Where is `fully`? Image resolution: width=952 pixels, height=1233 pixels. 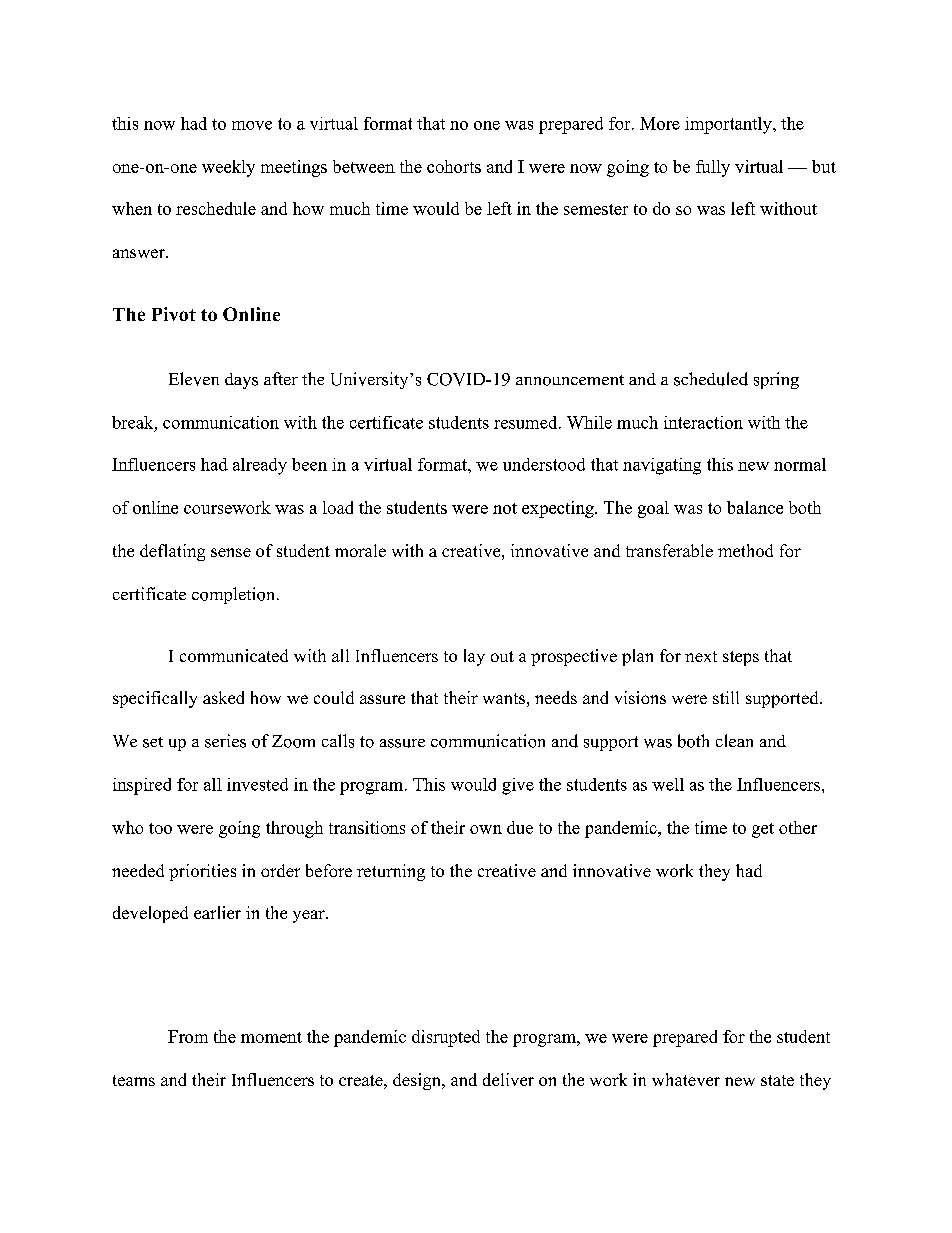
fully is located at coordinates (713, 168).
